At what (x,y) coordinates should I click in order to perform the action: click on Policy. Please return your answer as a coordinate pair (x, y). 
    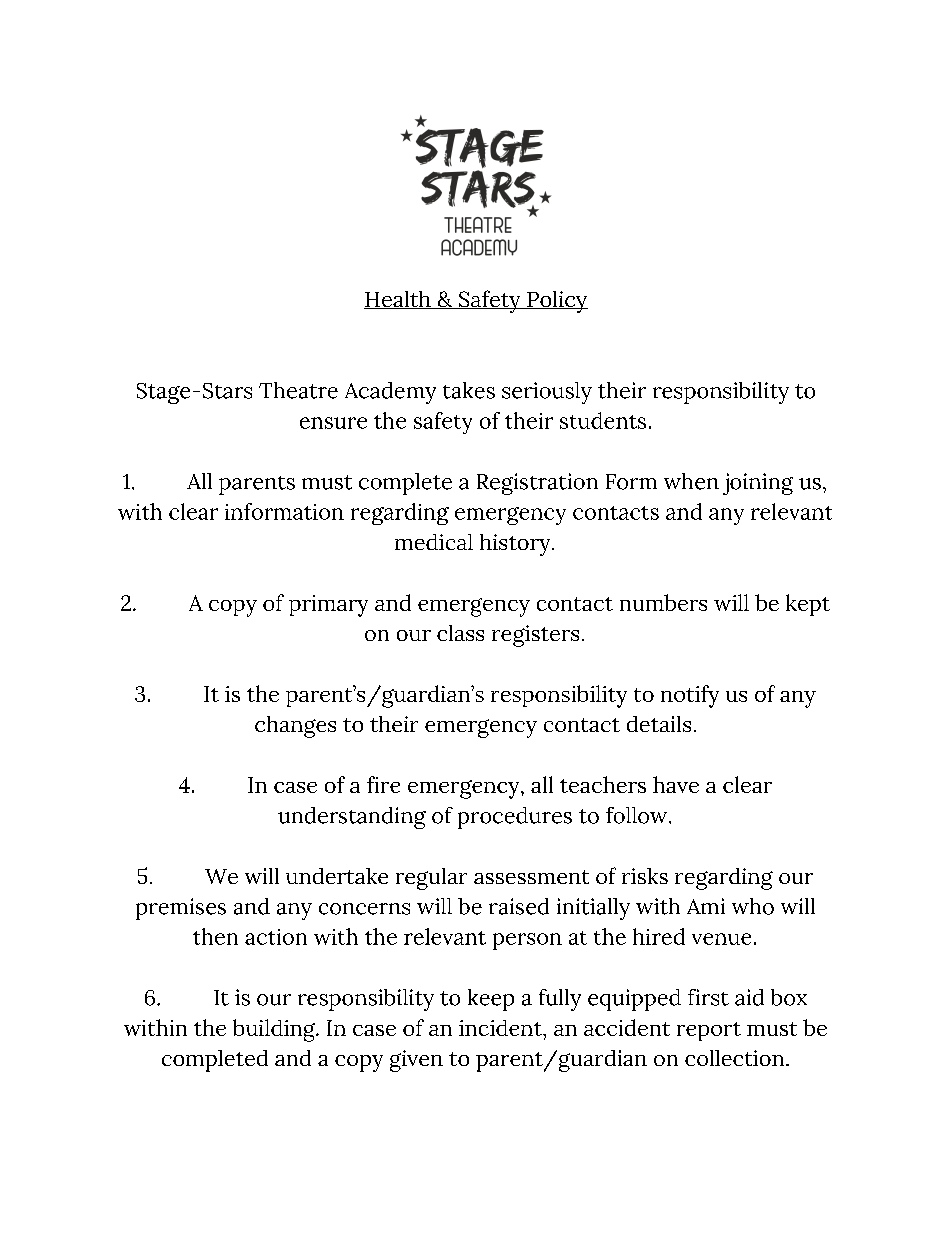
    Looking at the image, I should click on (556, 302).
